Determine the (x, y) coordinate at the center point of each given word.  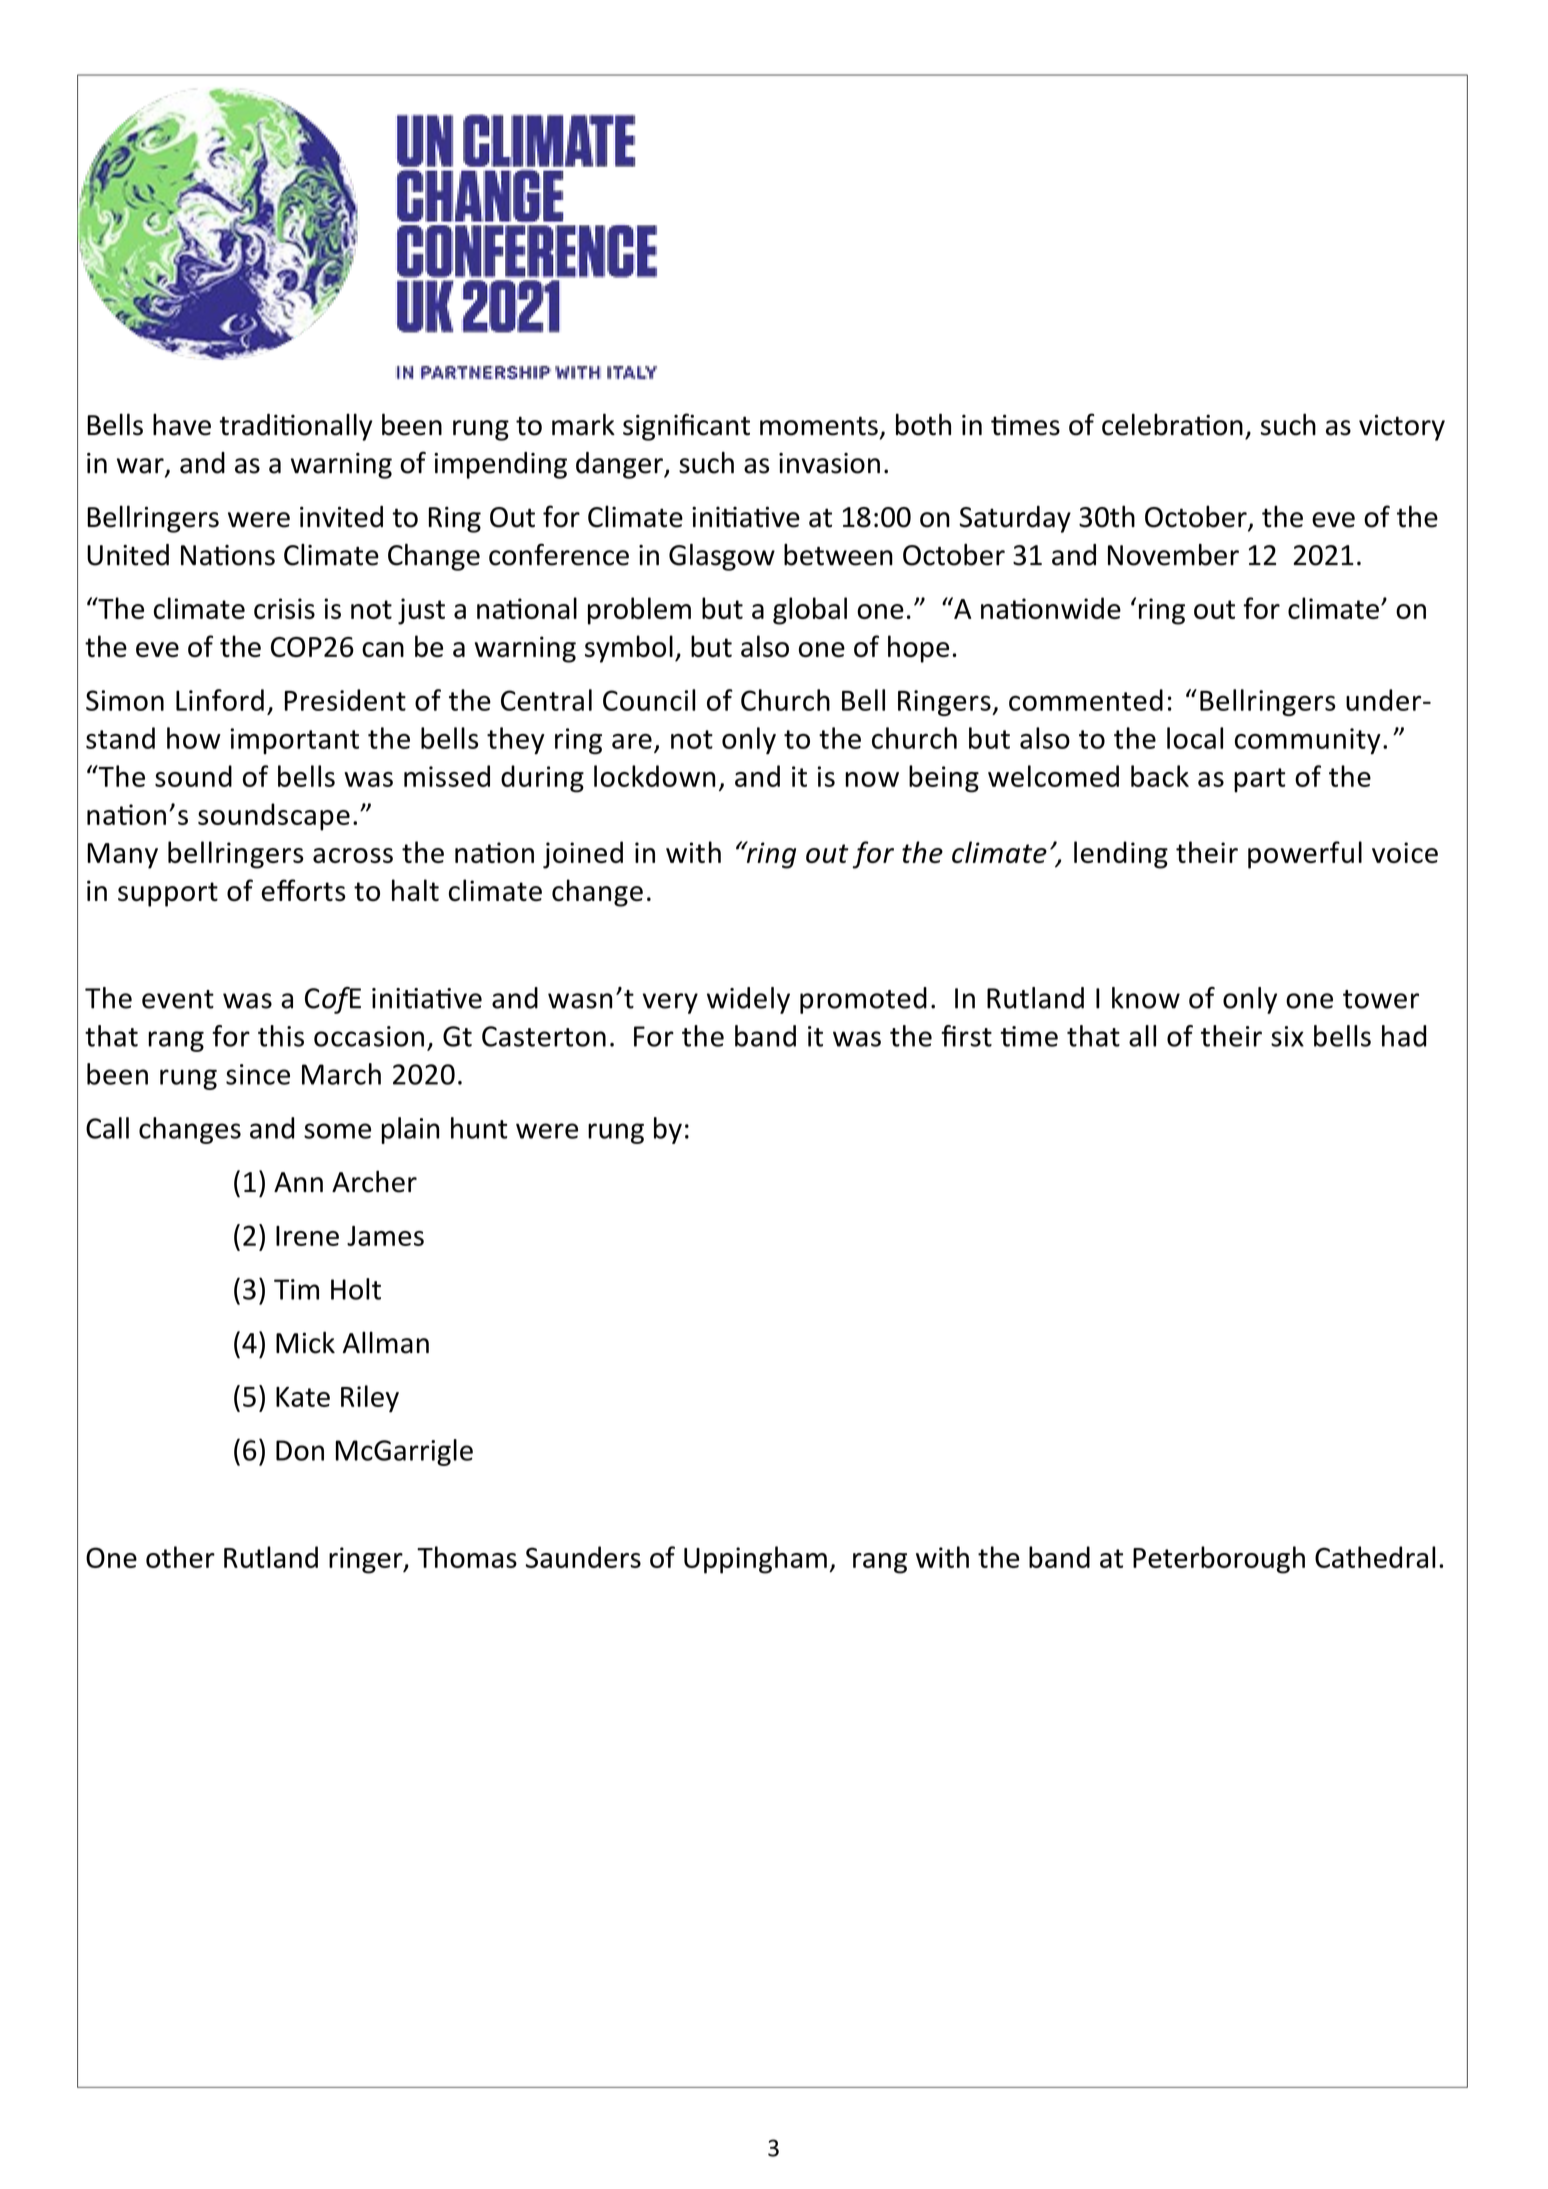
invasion (829, 463)
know (1146, 998)
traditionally (295, 427)
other (180, 1557)
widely (748, 1000)
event (178, 999)
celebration (1172, 424)
